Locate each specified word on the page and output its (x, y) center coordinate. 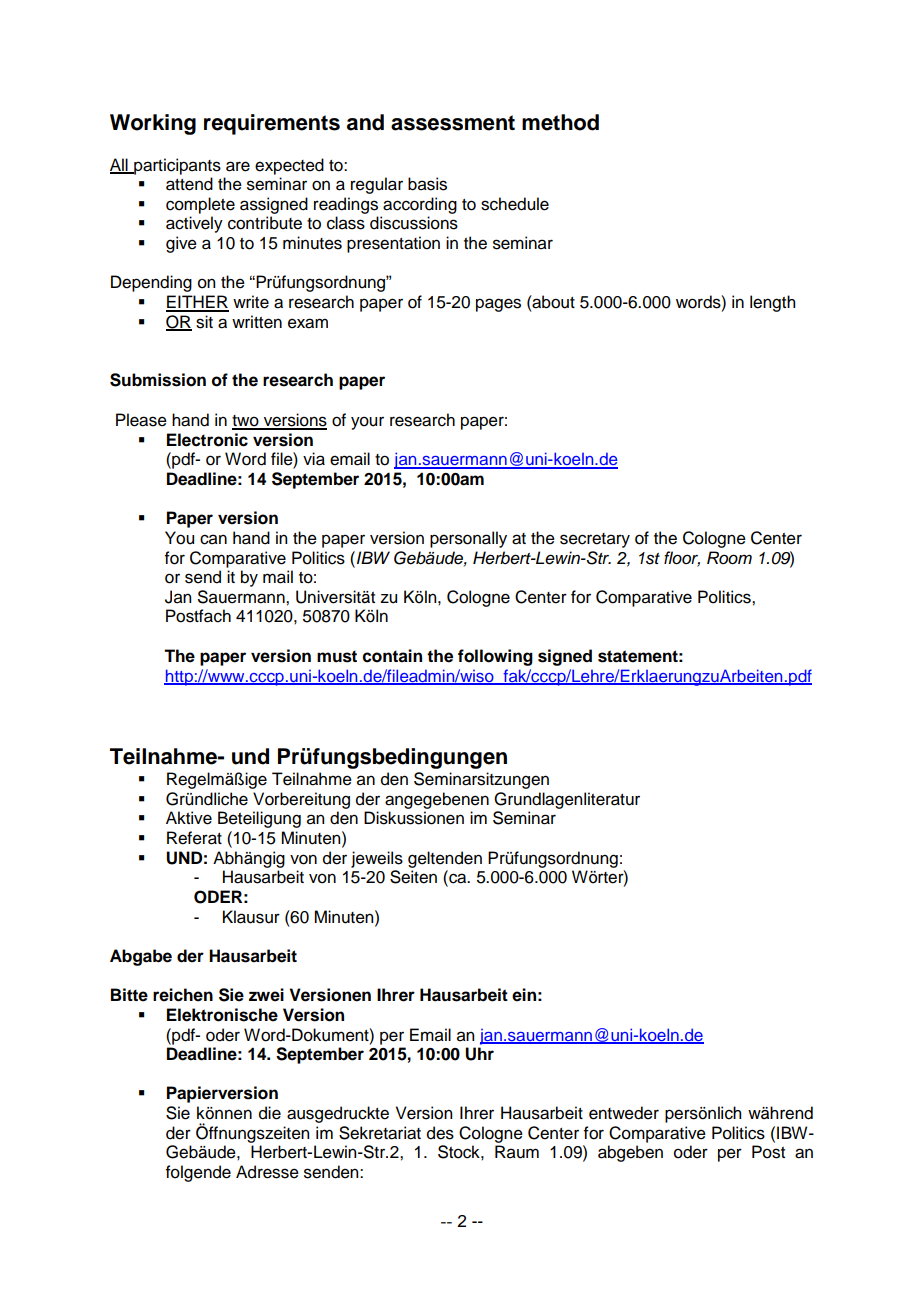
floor (682, 558)
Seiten (413, 877)
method (560, 122)
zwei (266, 995)
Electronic (207, 440)
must (337, 656)
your (367, 423)
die (270, 1113)
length (772, 303)
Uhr (479, 1054)
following (495, 657)
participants (176, 166)
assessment (453, 123)
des (440, 1133)
